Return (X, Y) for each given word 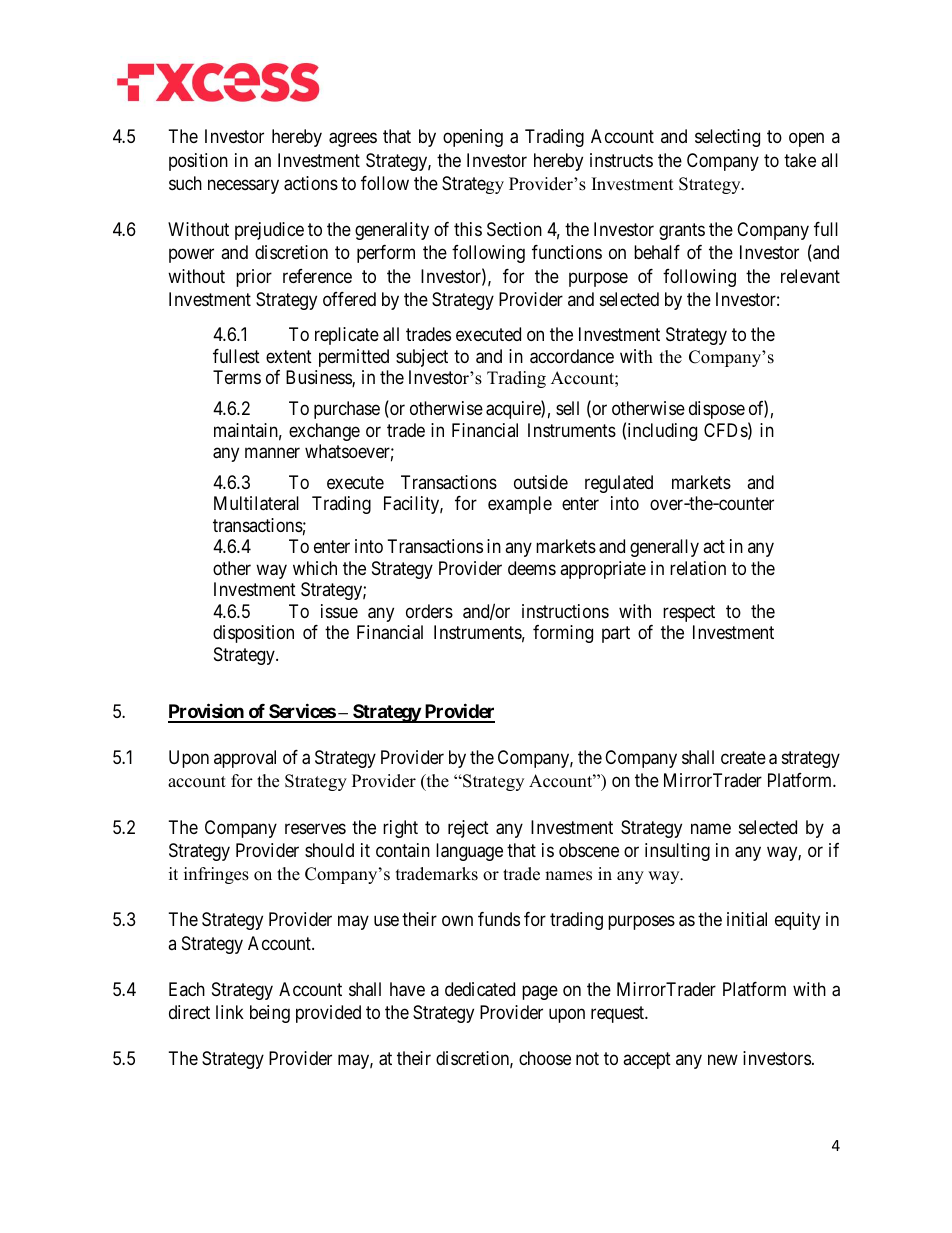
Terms (237, 377)
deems (532, 568)
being (270, 1014)
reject (468, 829)
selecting (727, 138)
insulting (677, 852)
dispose (717, 410)
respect (689, 613)
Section (514, 229)
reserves (315, 828)
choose (545, 1058)
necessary (243, 186)
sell (567, 408)
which (315, 568)
